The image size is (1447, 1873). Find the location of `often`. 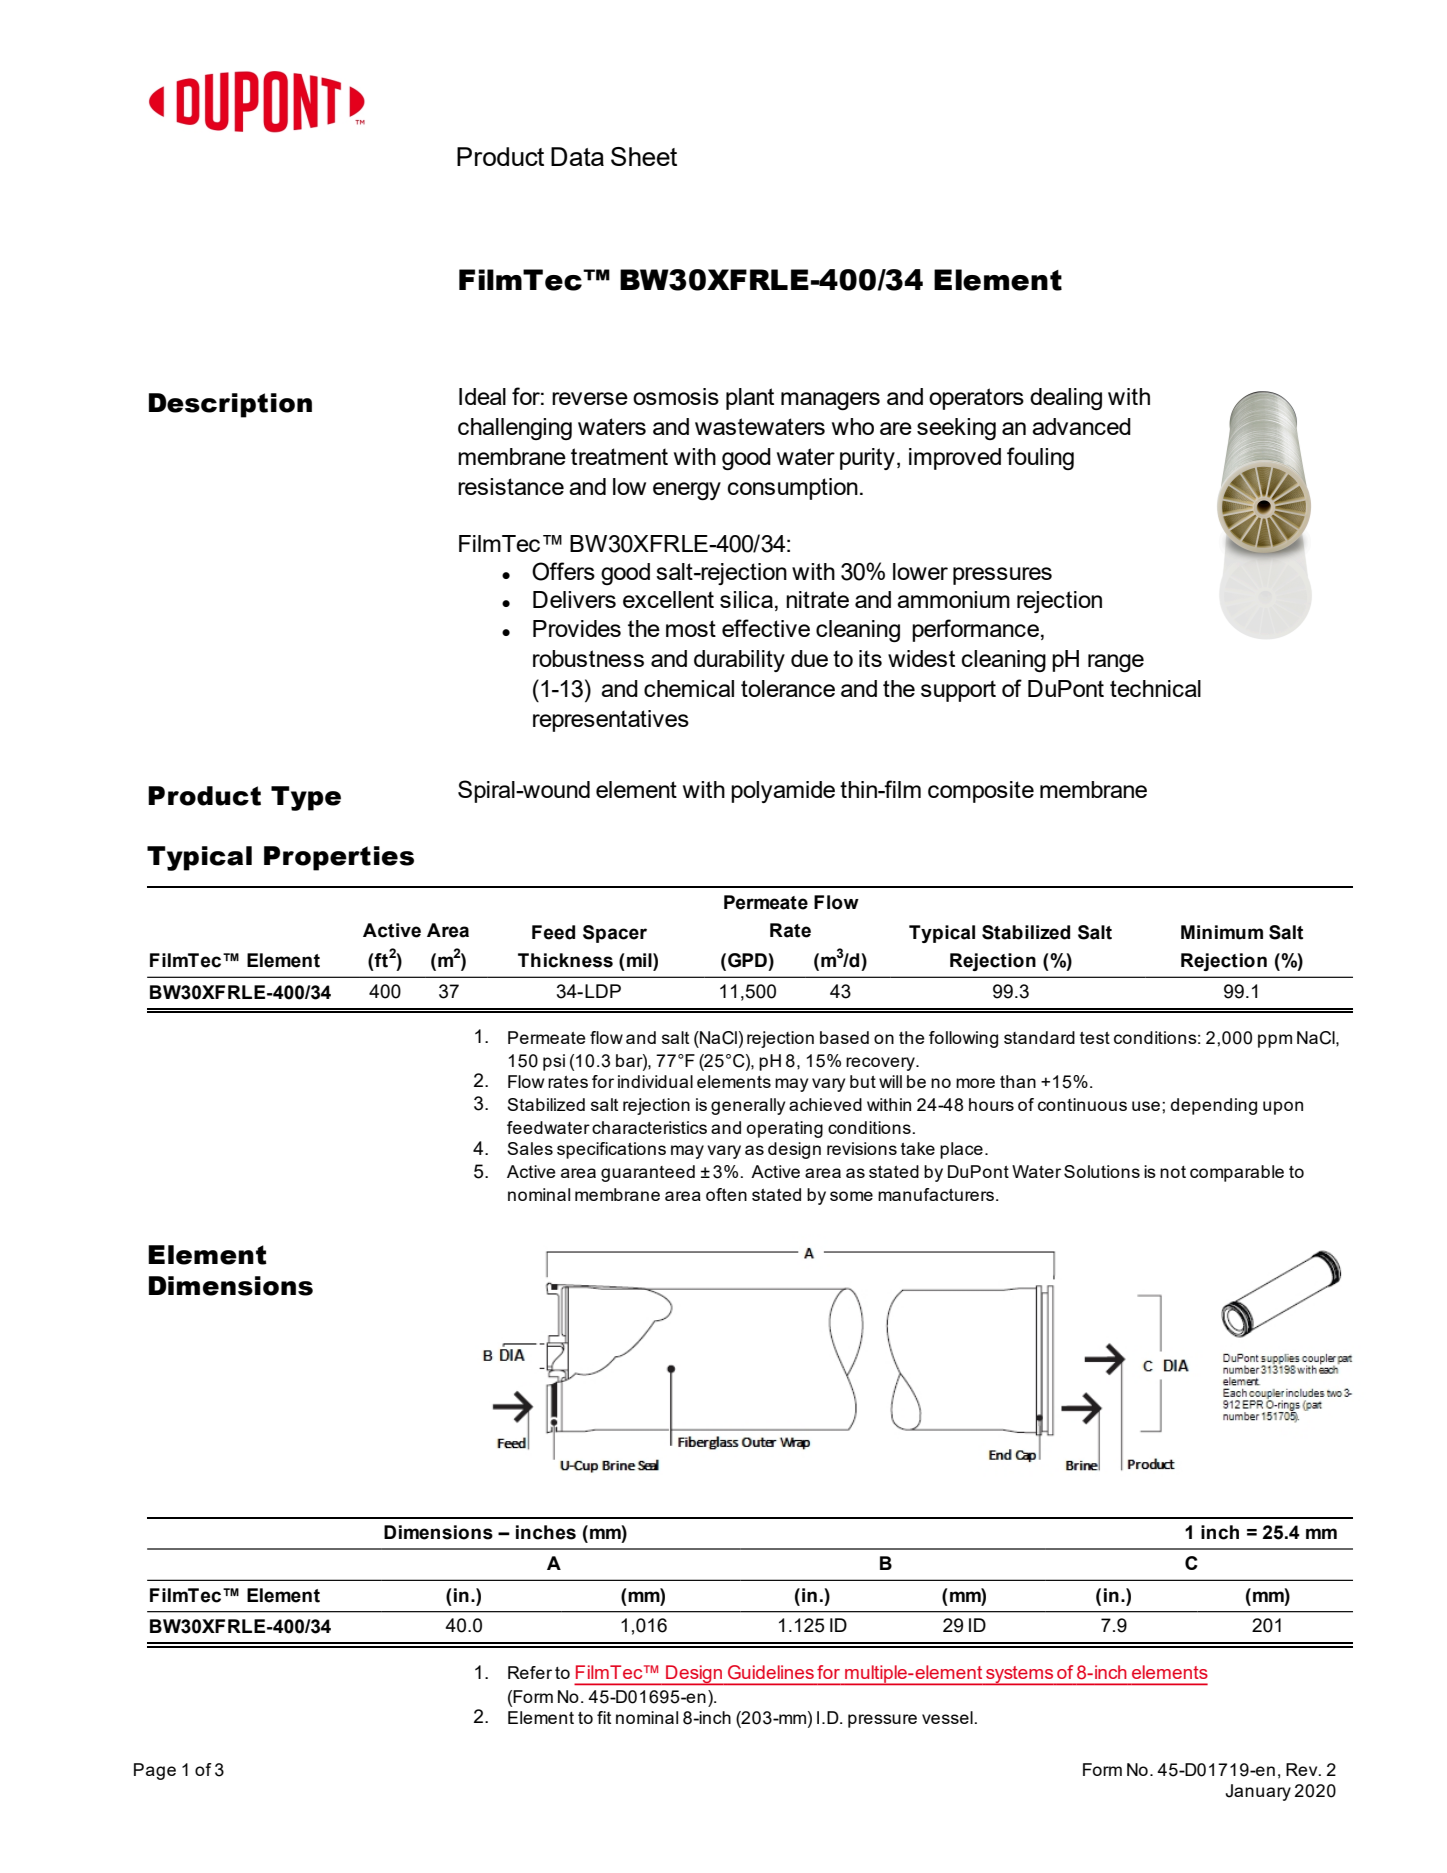

often is located at coordinates (726, 1194).
